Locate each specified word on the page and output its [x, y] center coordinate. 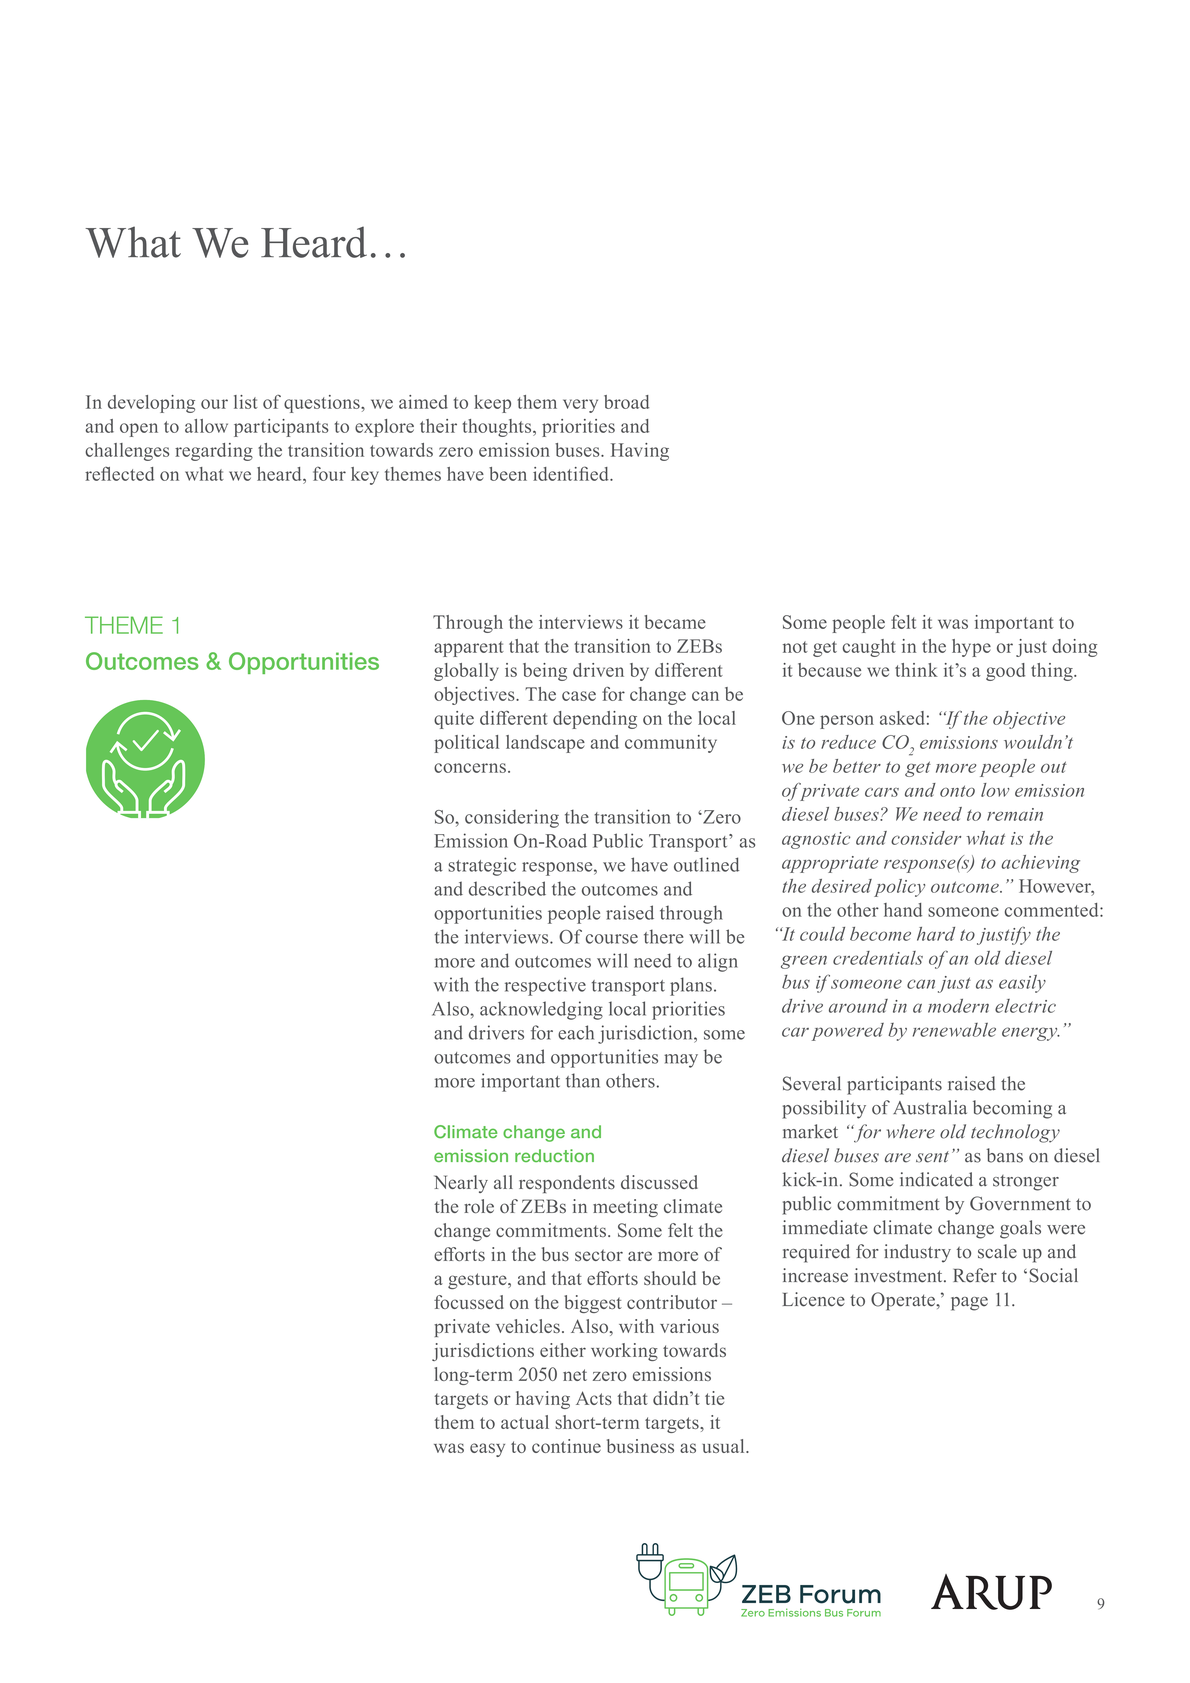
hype [971, 648]
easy [487, 1450]
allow [206, 426]
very [580, 406]
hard [936, 934]
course [612, 939]
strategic [482, 866]
